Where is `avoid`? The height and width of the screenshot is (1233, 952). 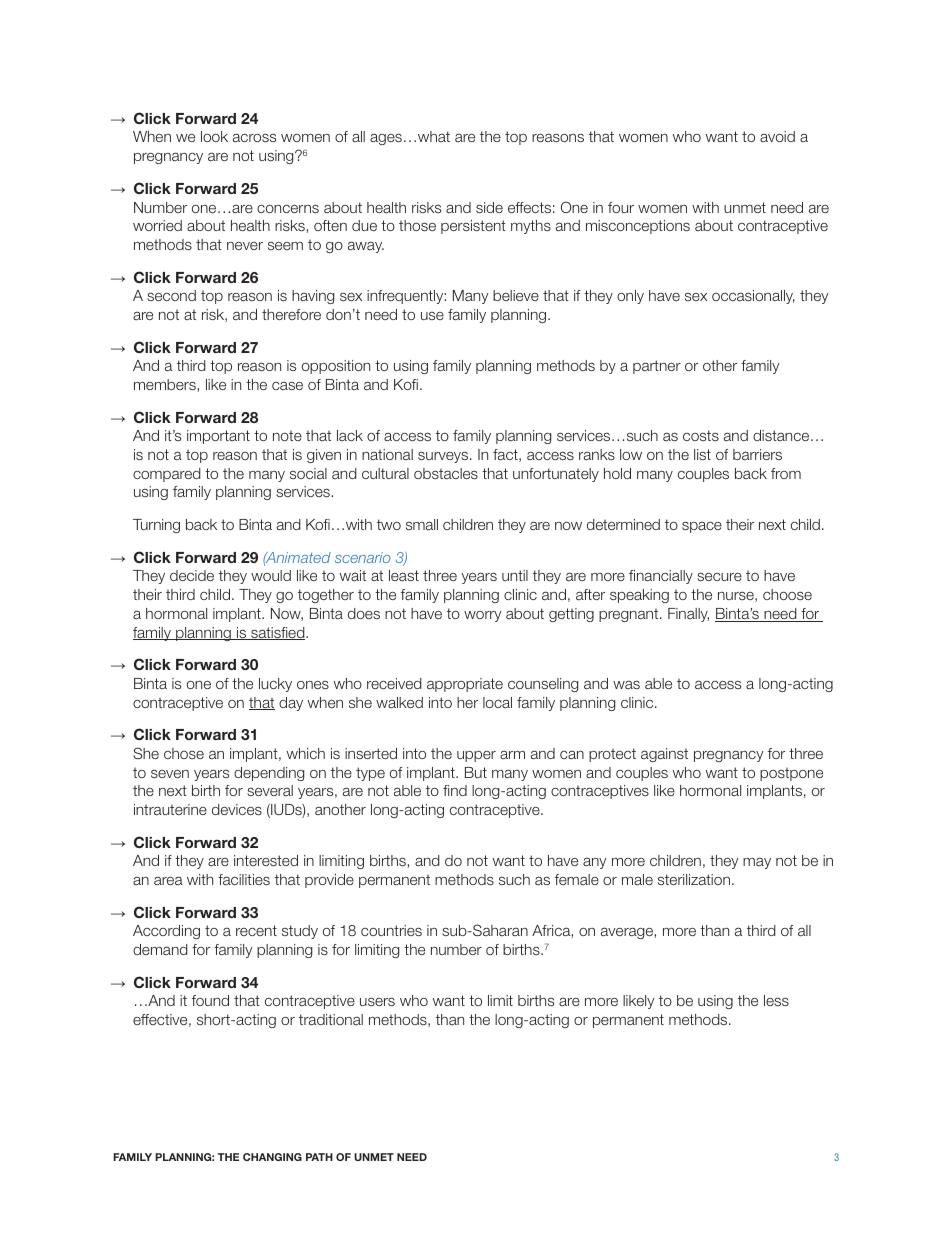
avoid is located at coordinates (777, 136).
